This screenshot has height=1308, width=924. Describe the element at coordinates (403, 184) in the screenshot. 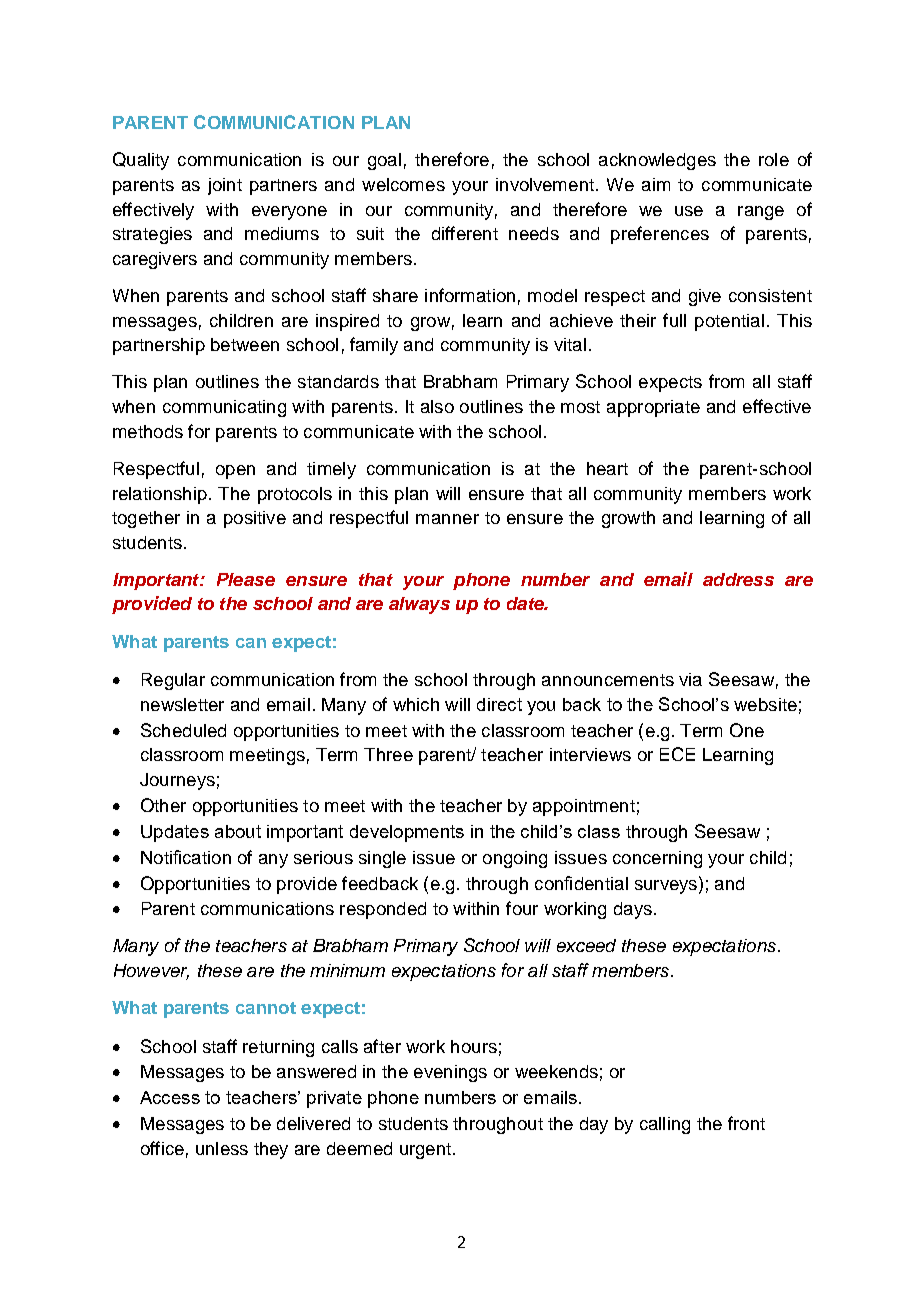

I see `welcomes` at that location.
